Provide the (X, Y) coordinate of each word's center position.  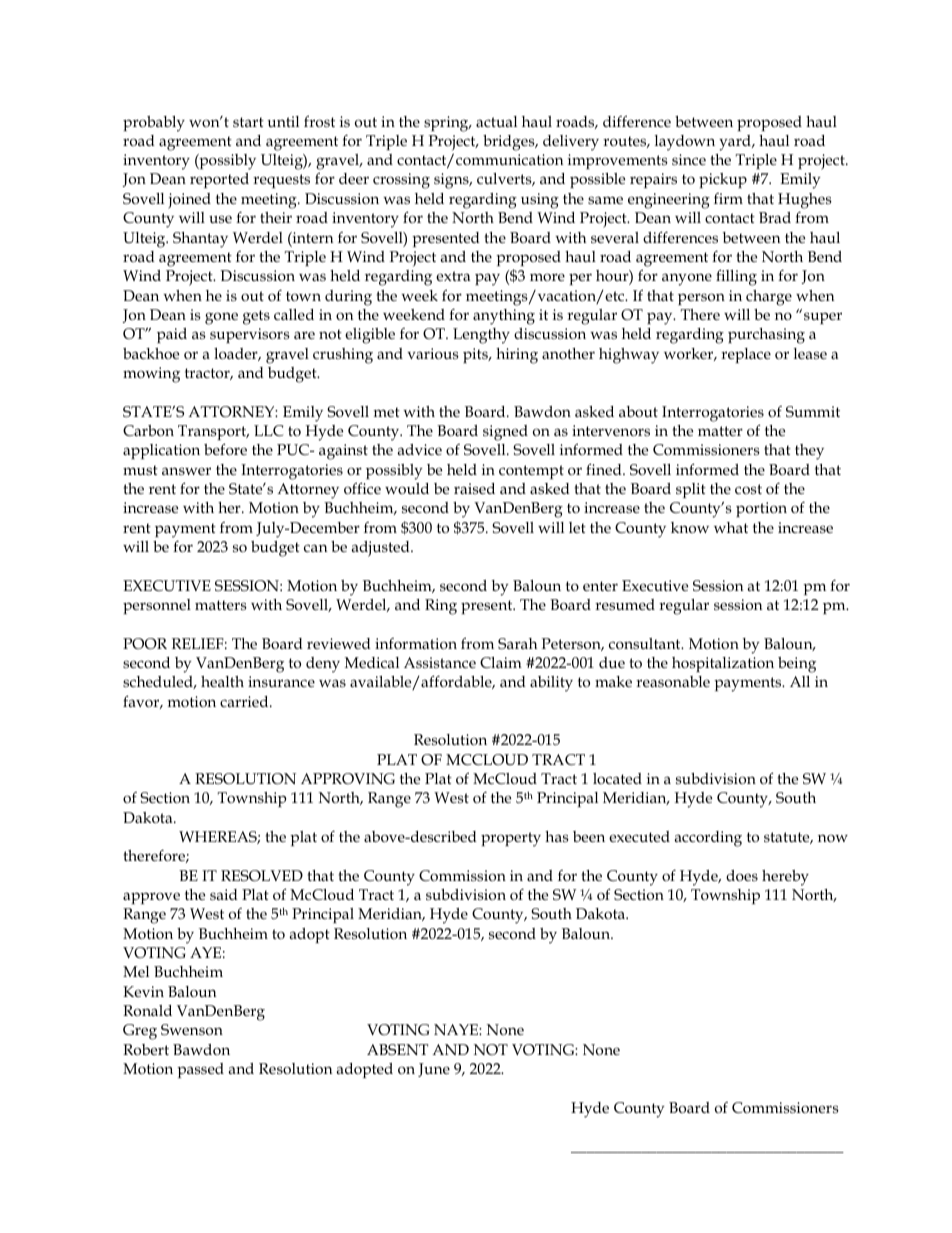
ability (551, 684)
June (434, 1070)
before (225, 449)
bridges (510, 143)
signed (505, 433)
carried (245, 701)
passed (200, 1070)
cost (748, 489)
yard (736, 143)
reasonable (673, 682)
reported (219, 180)
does (742, 875)
